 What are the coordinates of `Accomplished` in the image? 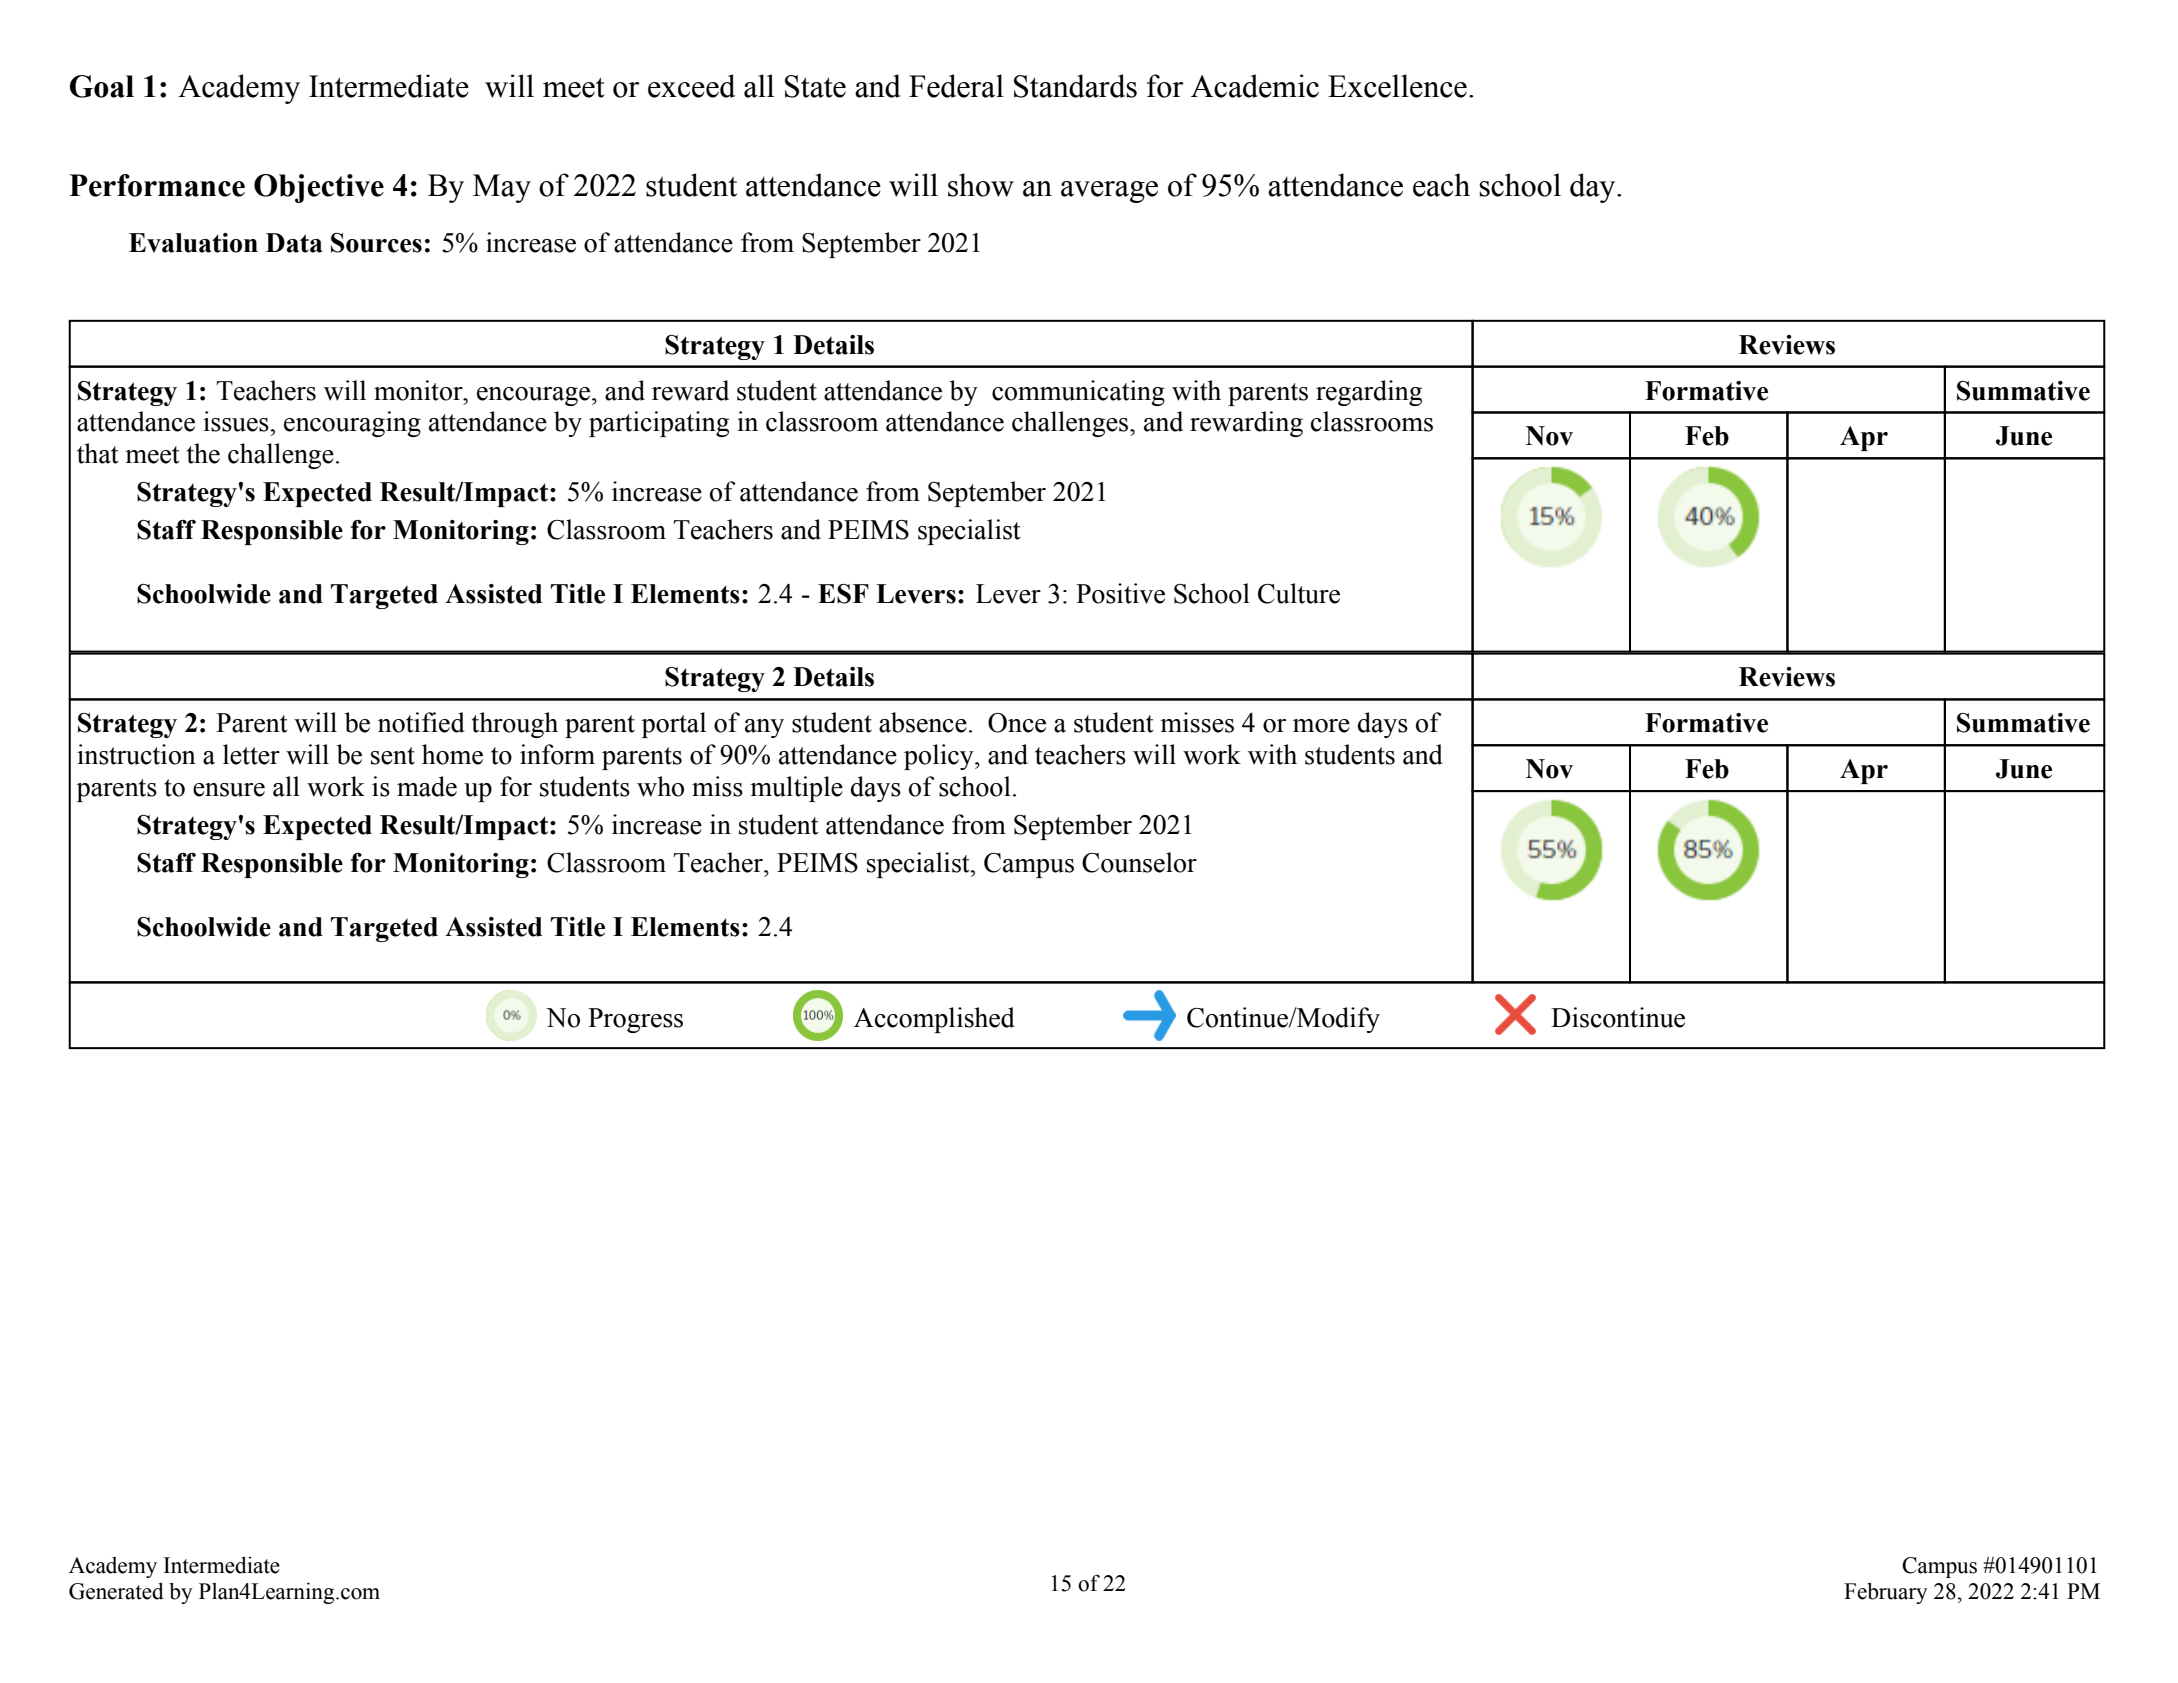 It's located at (934, 1020).
